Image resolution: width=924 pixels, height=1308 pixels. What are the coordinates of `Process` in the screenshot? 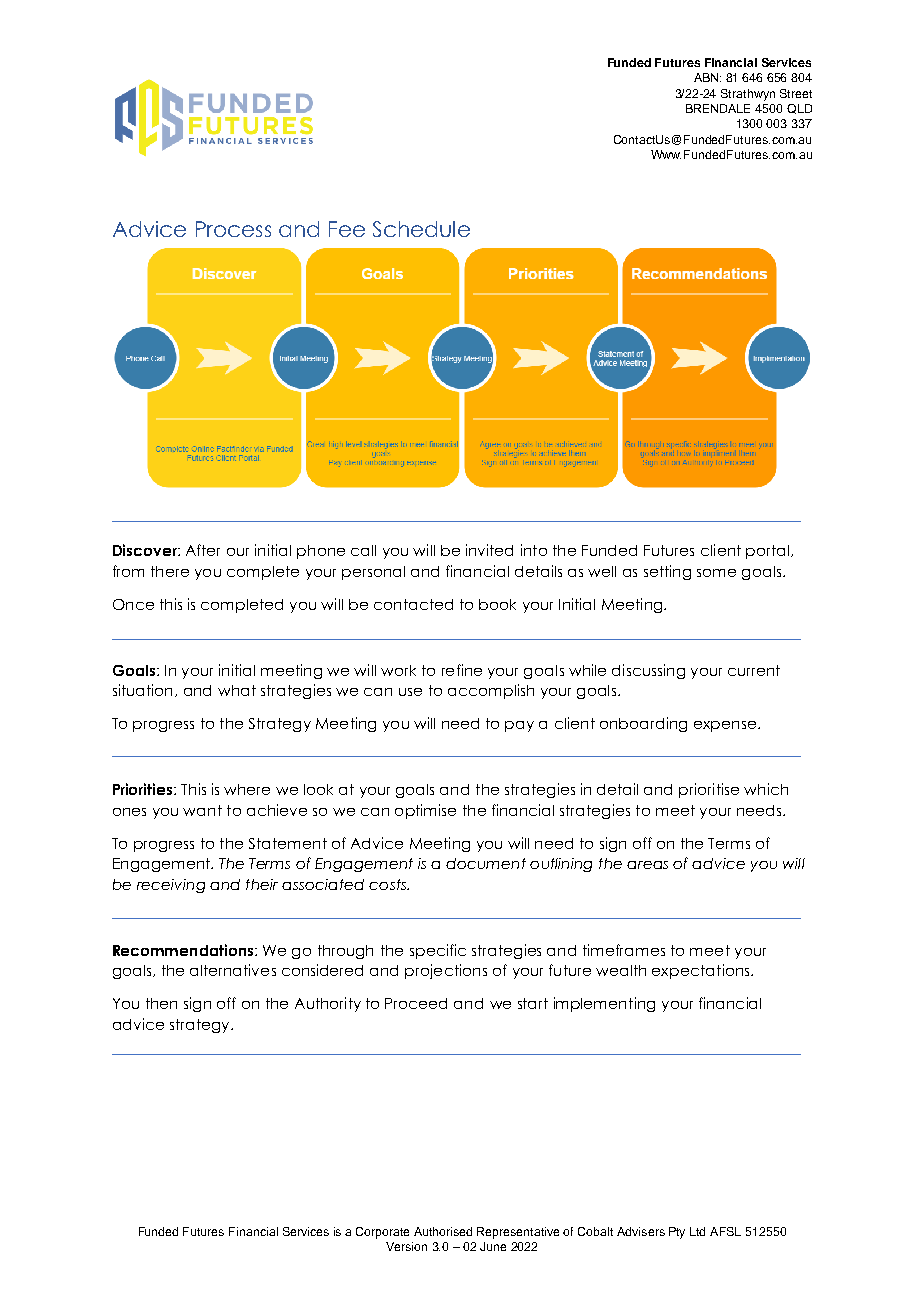 It's located at (233, 229).
